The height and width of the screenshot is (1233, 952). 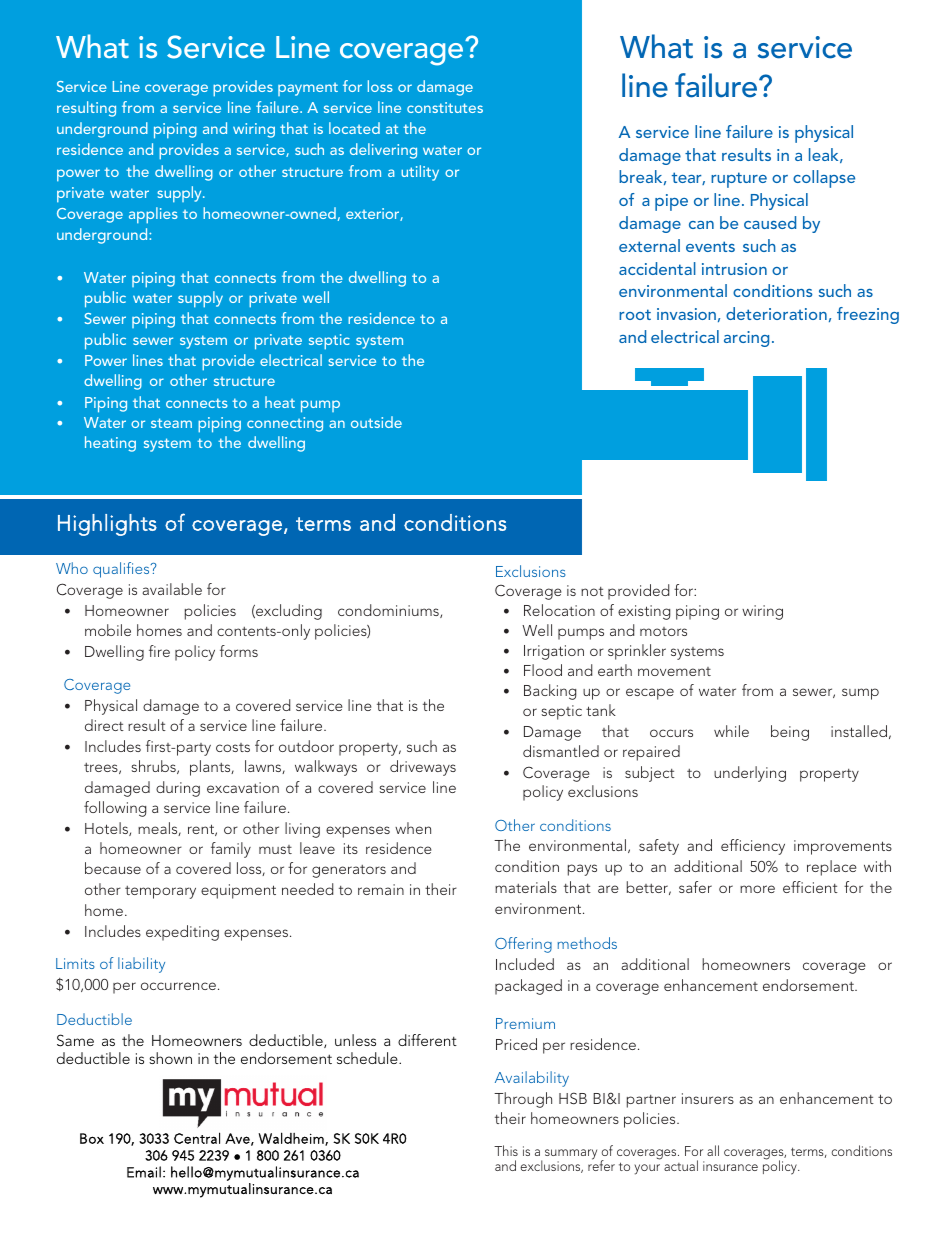 What do you see at coordinates (746, 339) in the screenshot?
I see `arcing` at bounding box center [746, 339].
